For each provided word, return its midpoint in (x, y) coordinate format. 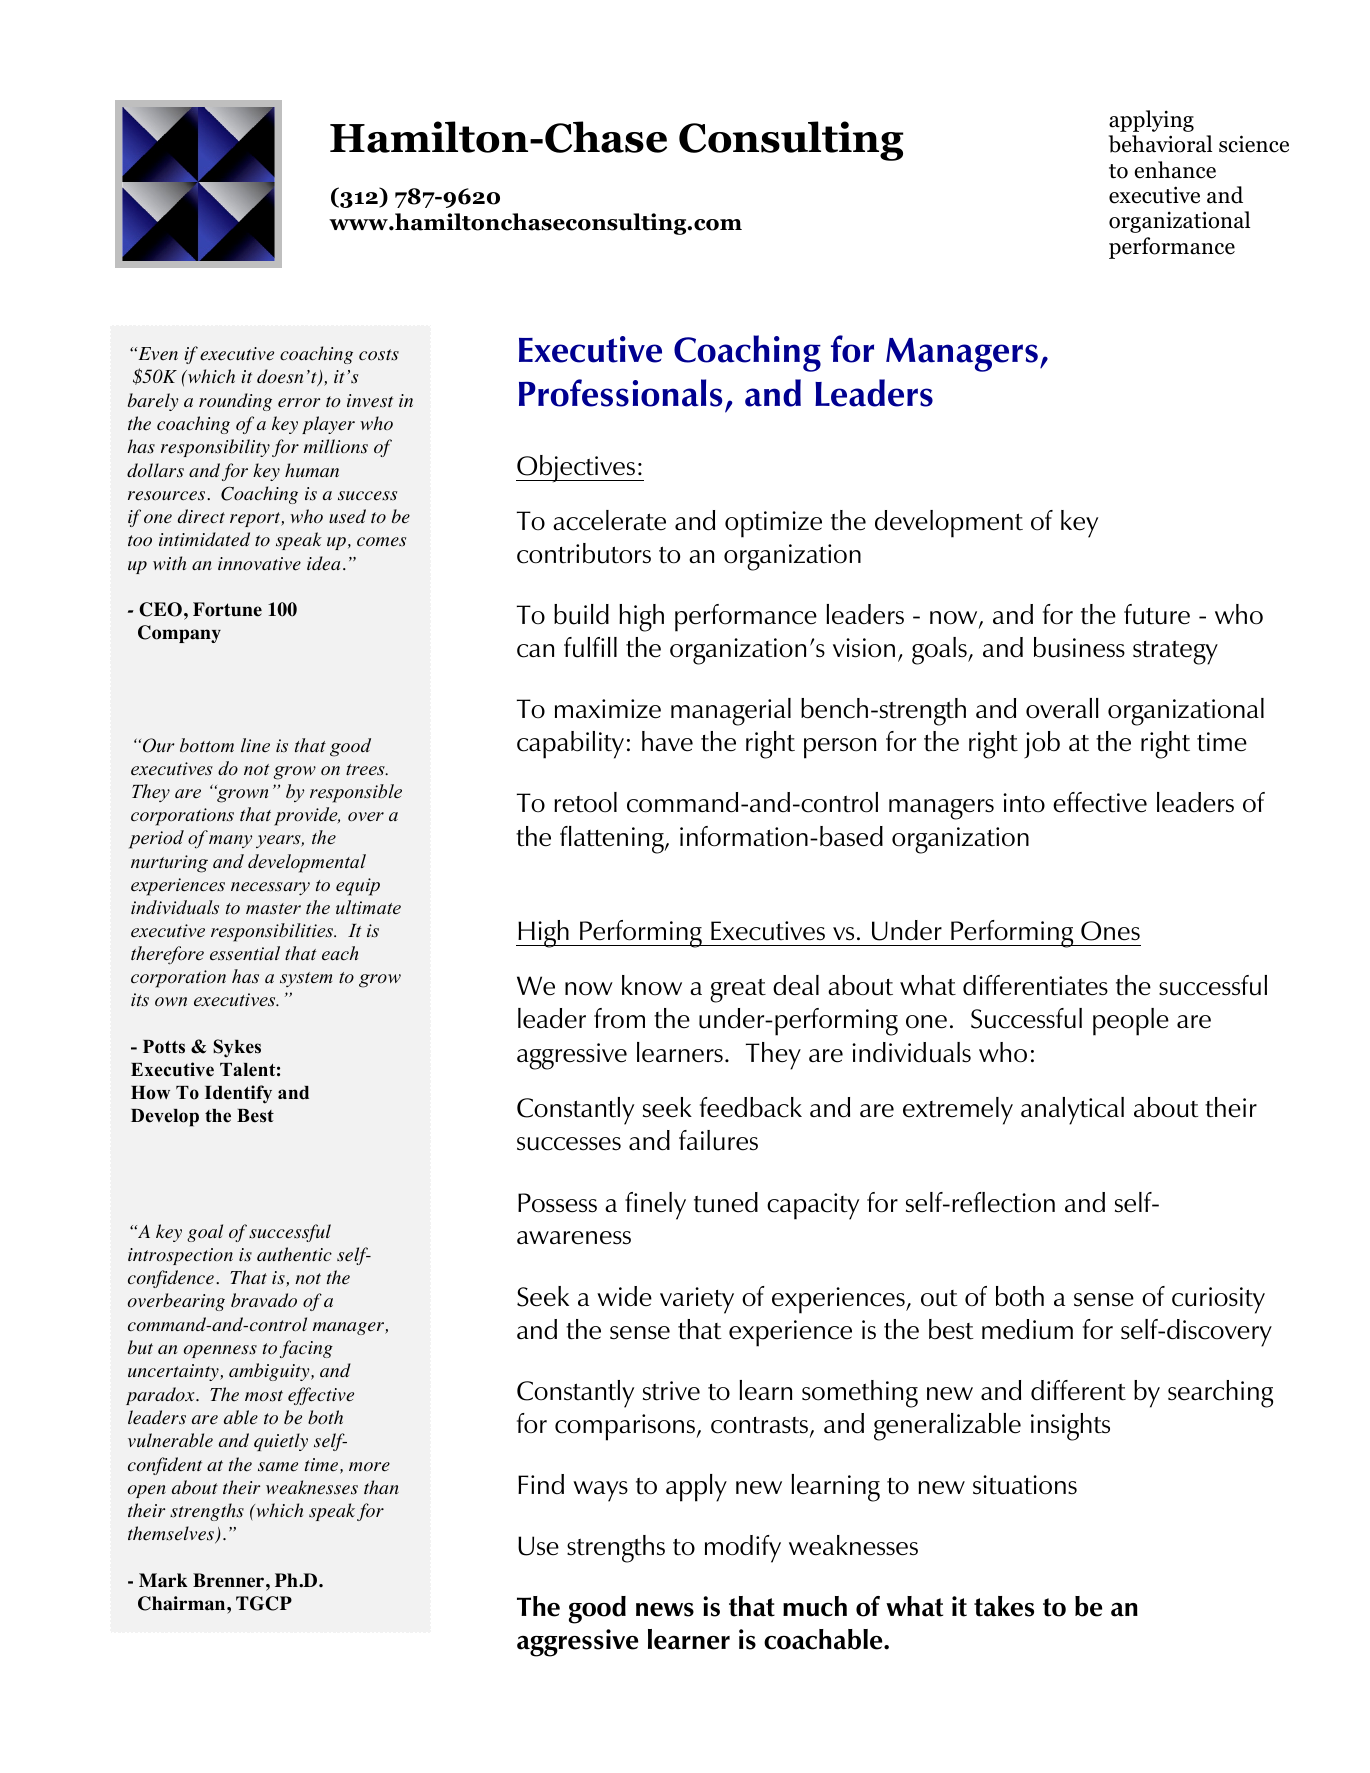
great (738, 991)
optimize (773, 524)
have (667, 741)
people (1131, 1022)
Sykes (237, 1048)
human (312, 470)
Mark (163, 1580)
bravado (264, 1300)
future (1157, 614)
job (1042, 745)
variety (697, 1300)
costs (379, 355)
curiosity (1218, 1300)
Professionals (621, 393)
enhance (1175, 170)
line (255, 745)
